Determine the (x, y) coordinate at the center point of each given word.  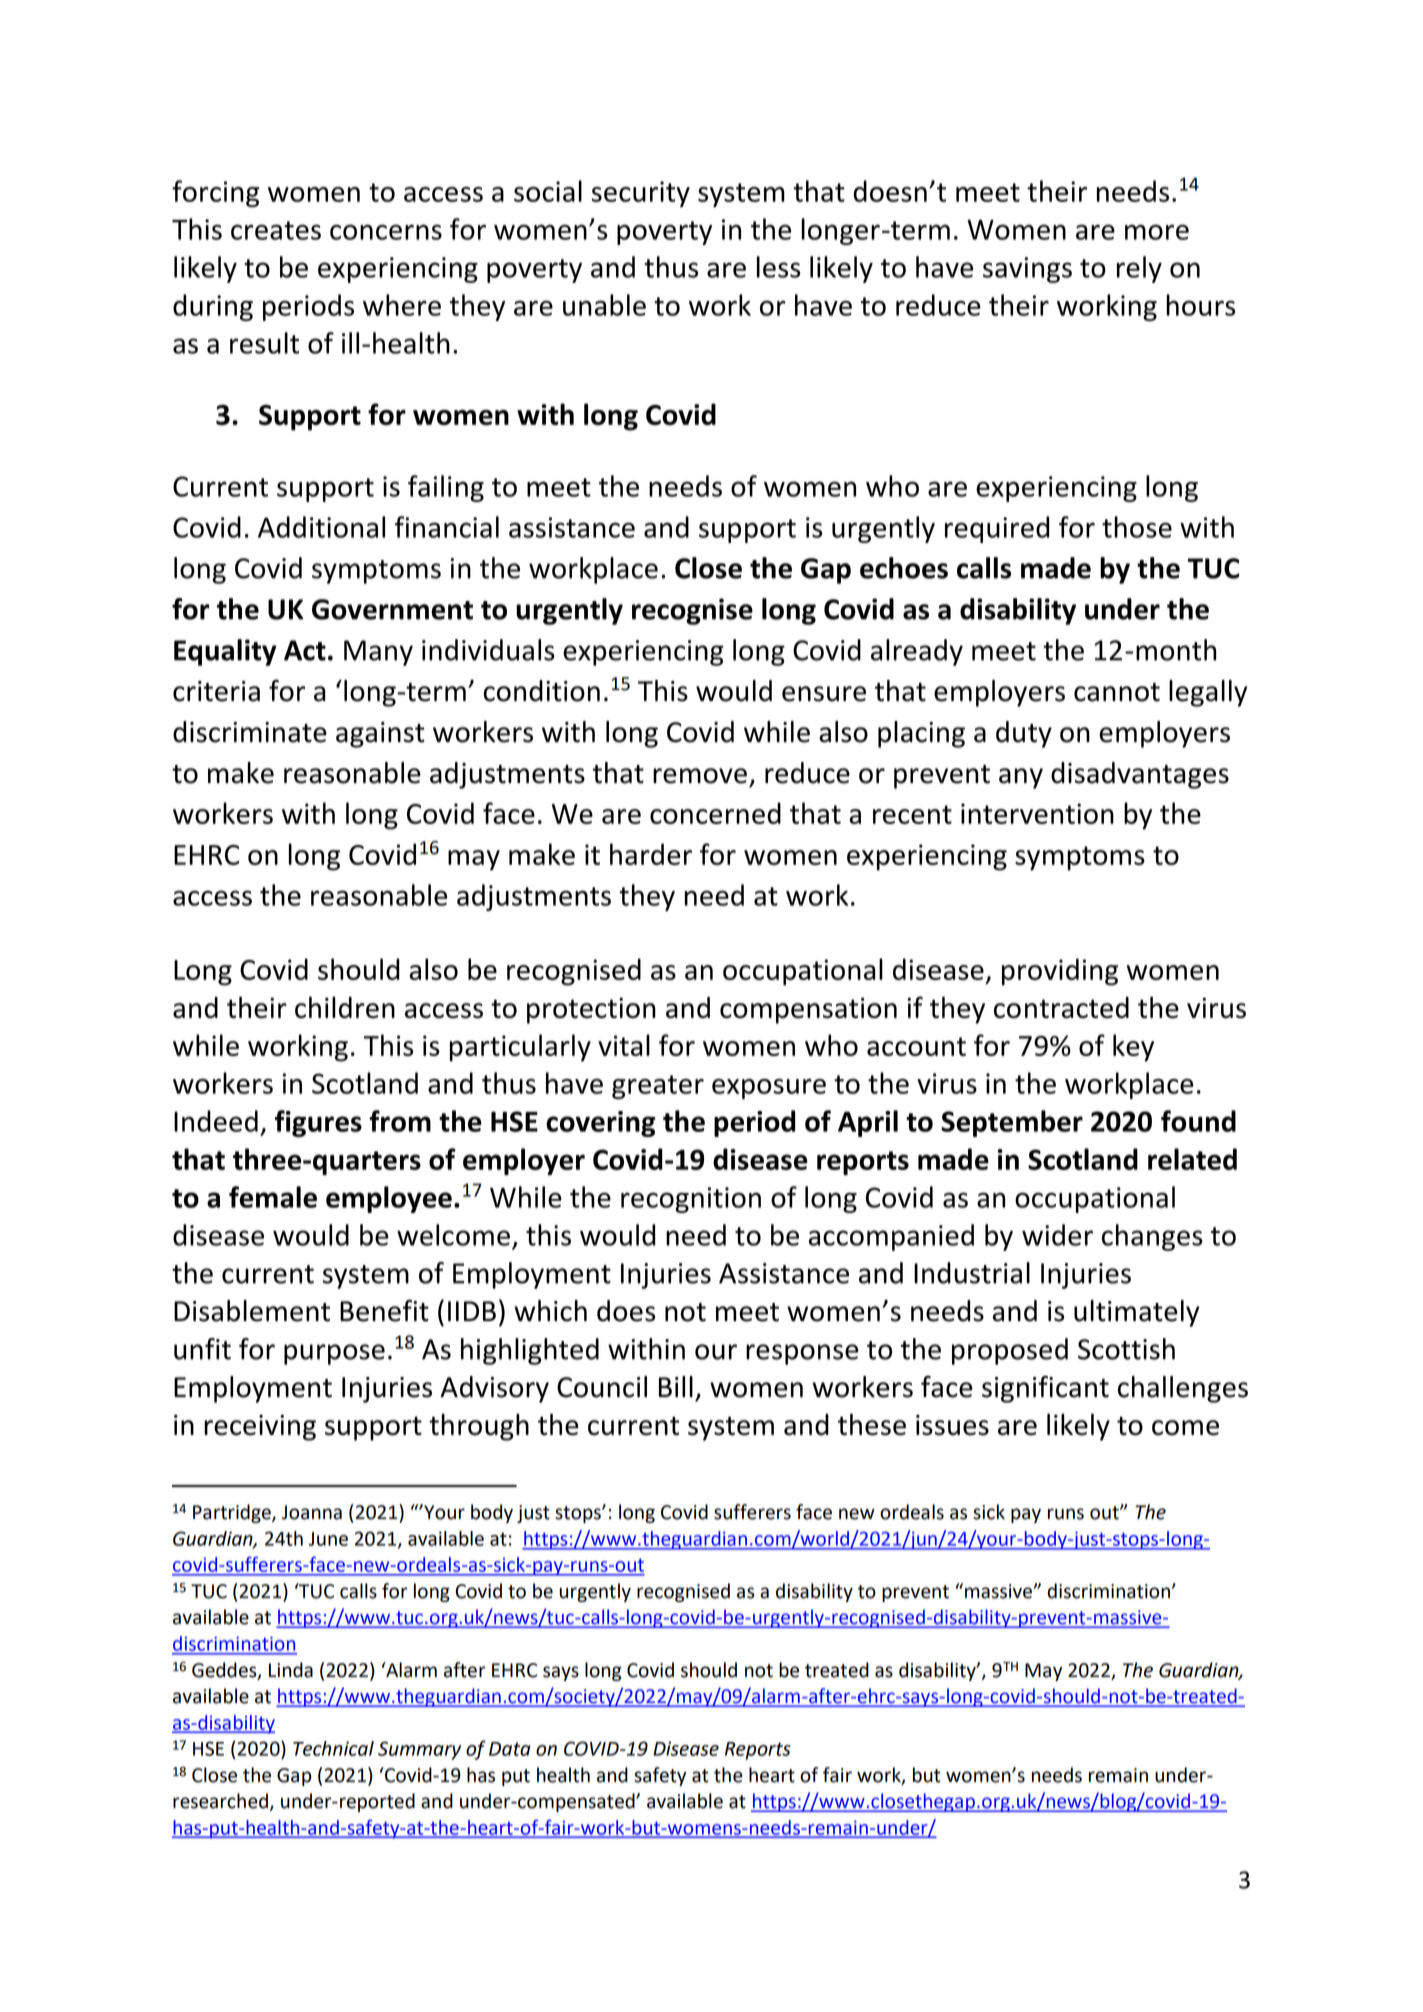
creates (276, 230)
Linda (291, 1670)
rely (1139, 269)
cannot (1117, 692)
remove (700, 776)
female (273, 1197)
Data (510, 1749)
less (779, 267)
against (380, 735)
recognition (691, 1200)
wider (1057, 1235)
